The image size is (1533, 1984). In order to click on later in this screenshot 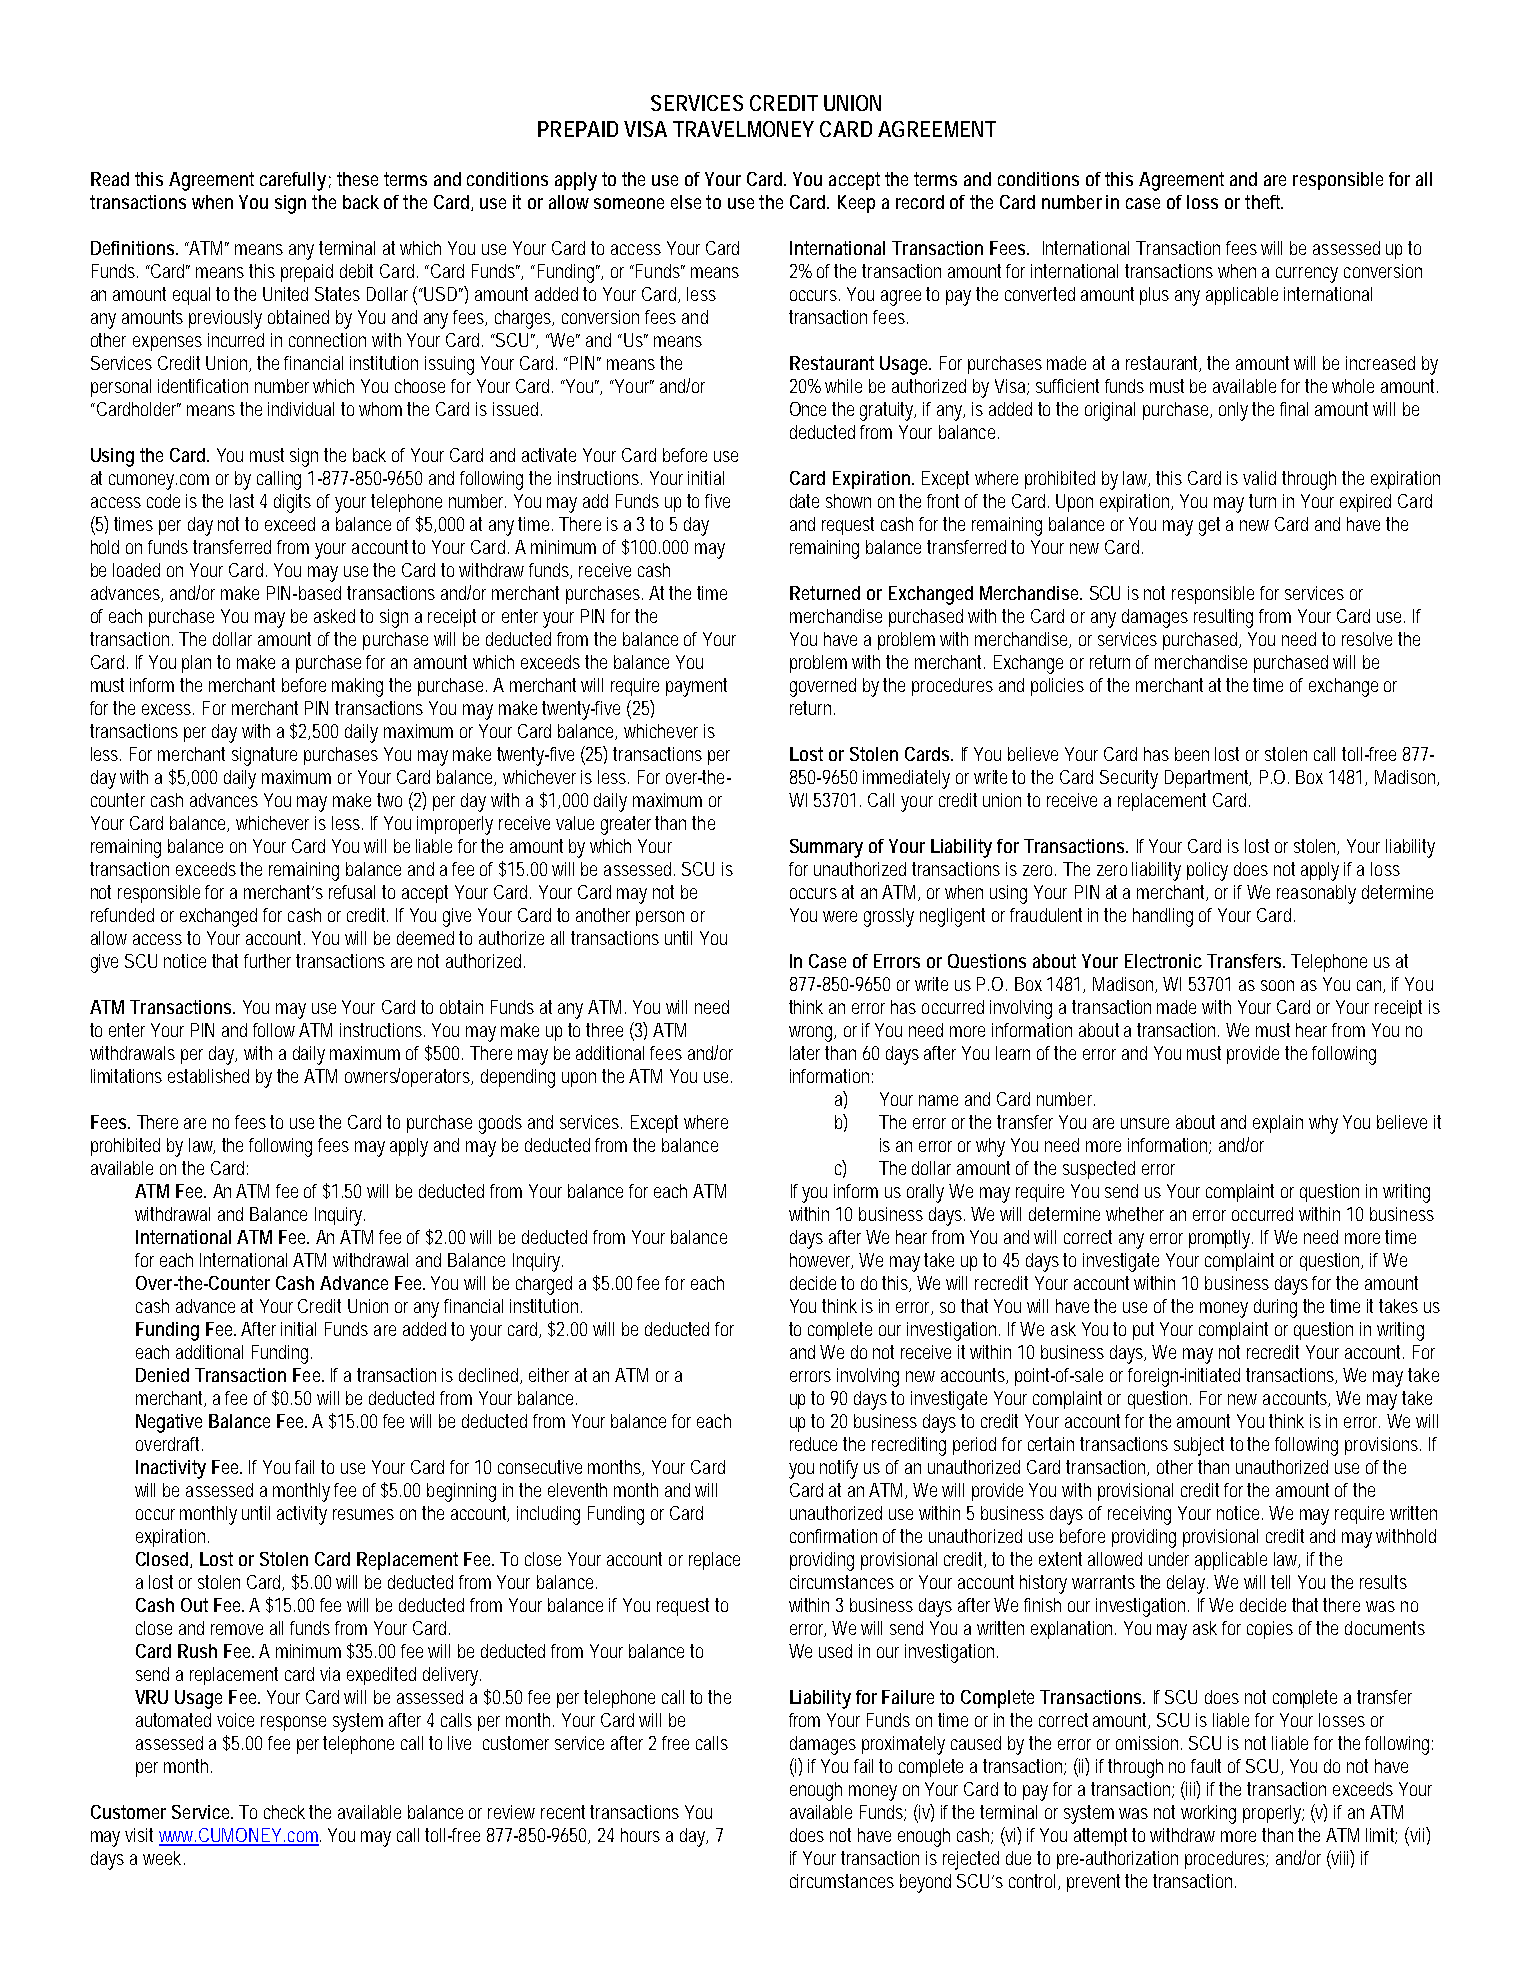, I will do `click(805, 1053)`.
